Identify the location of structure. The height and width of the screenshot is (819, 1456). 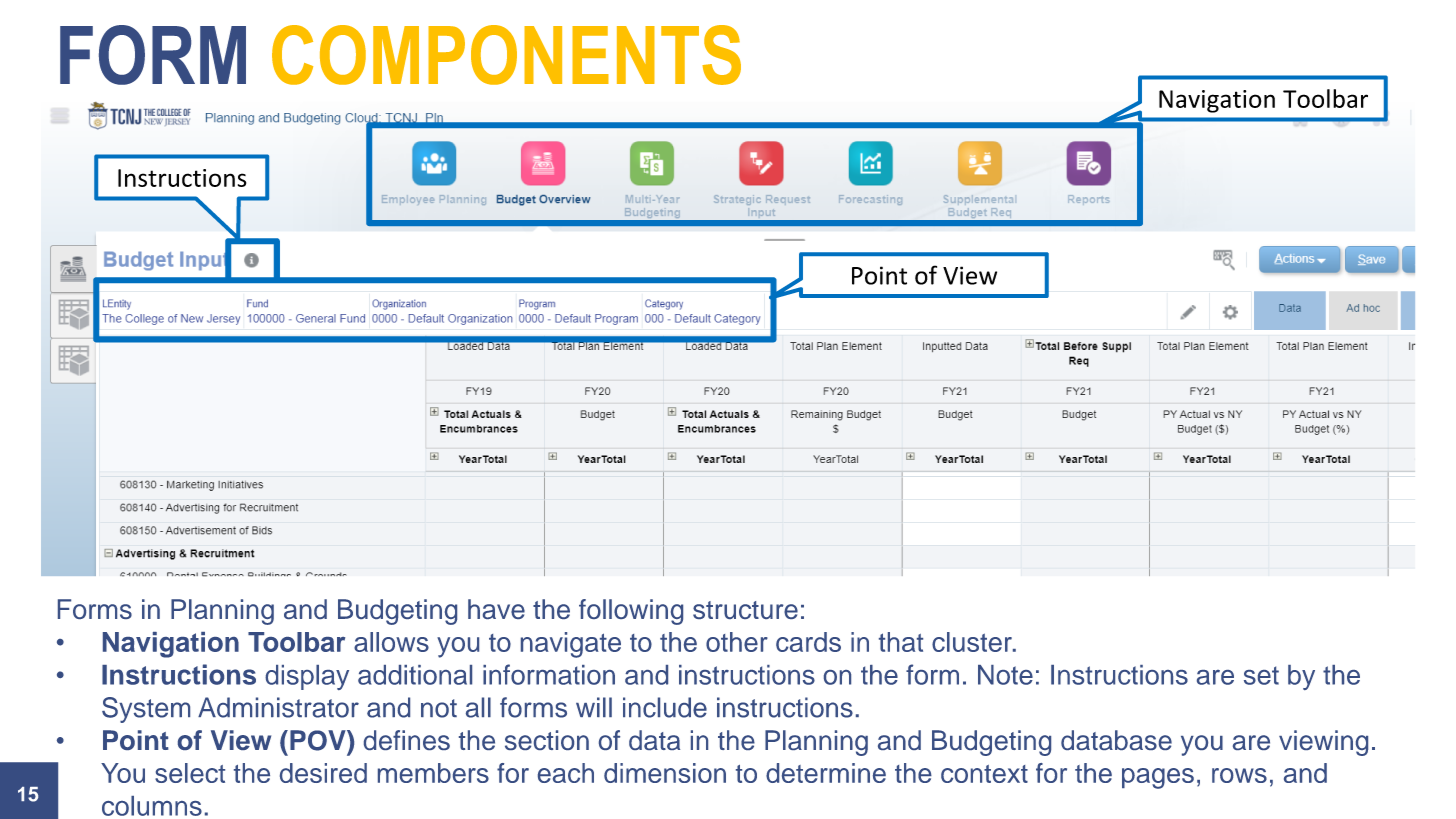
(745, 610).
